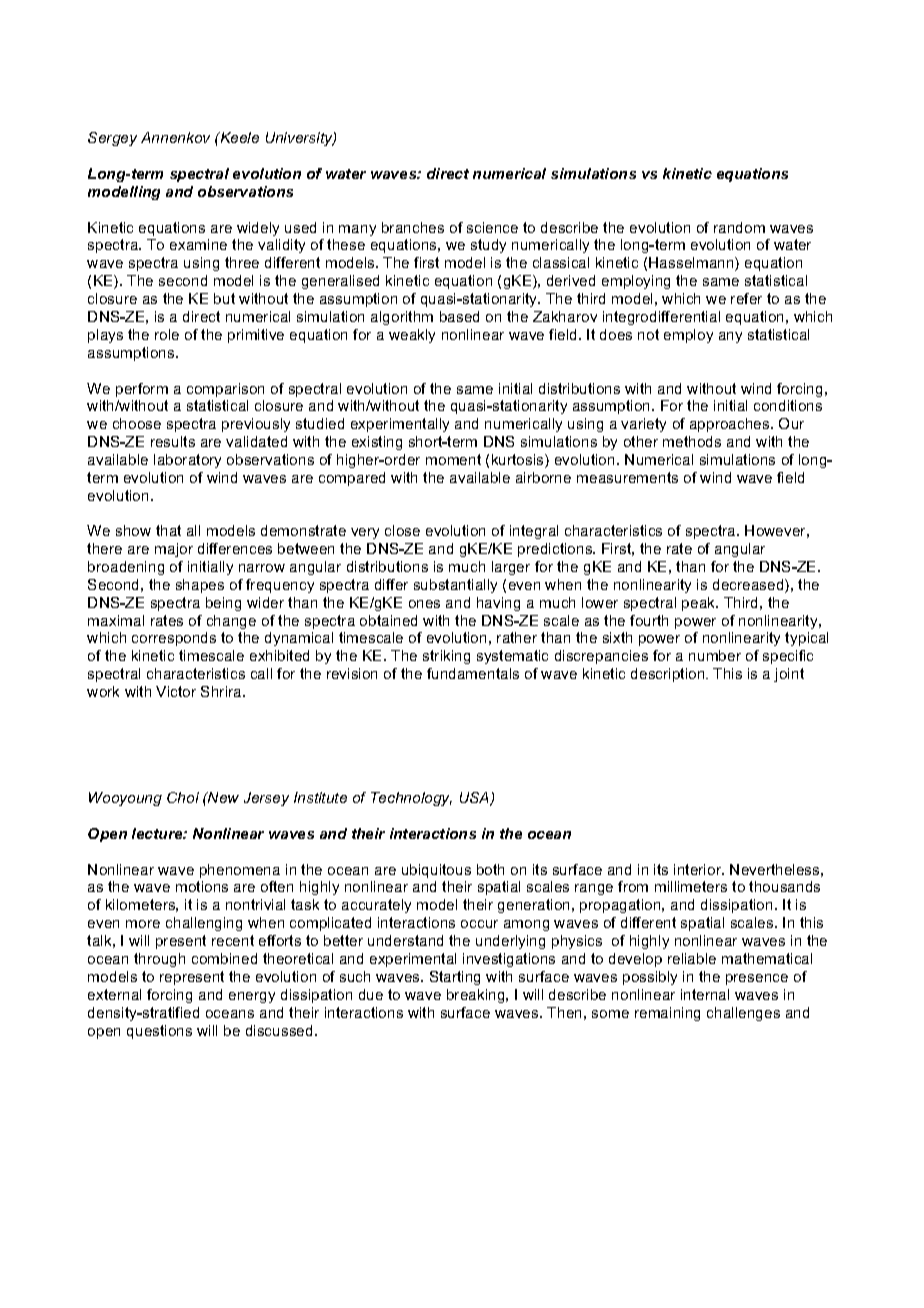  Describe the element at coordinates (453, 459) in the image. I see `moment` at that location.
